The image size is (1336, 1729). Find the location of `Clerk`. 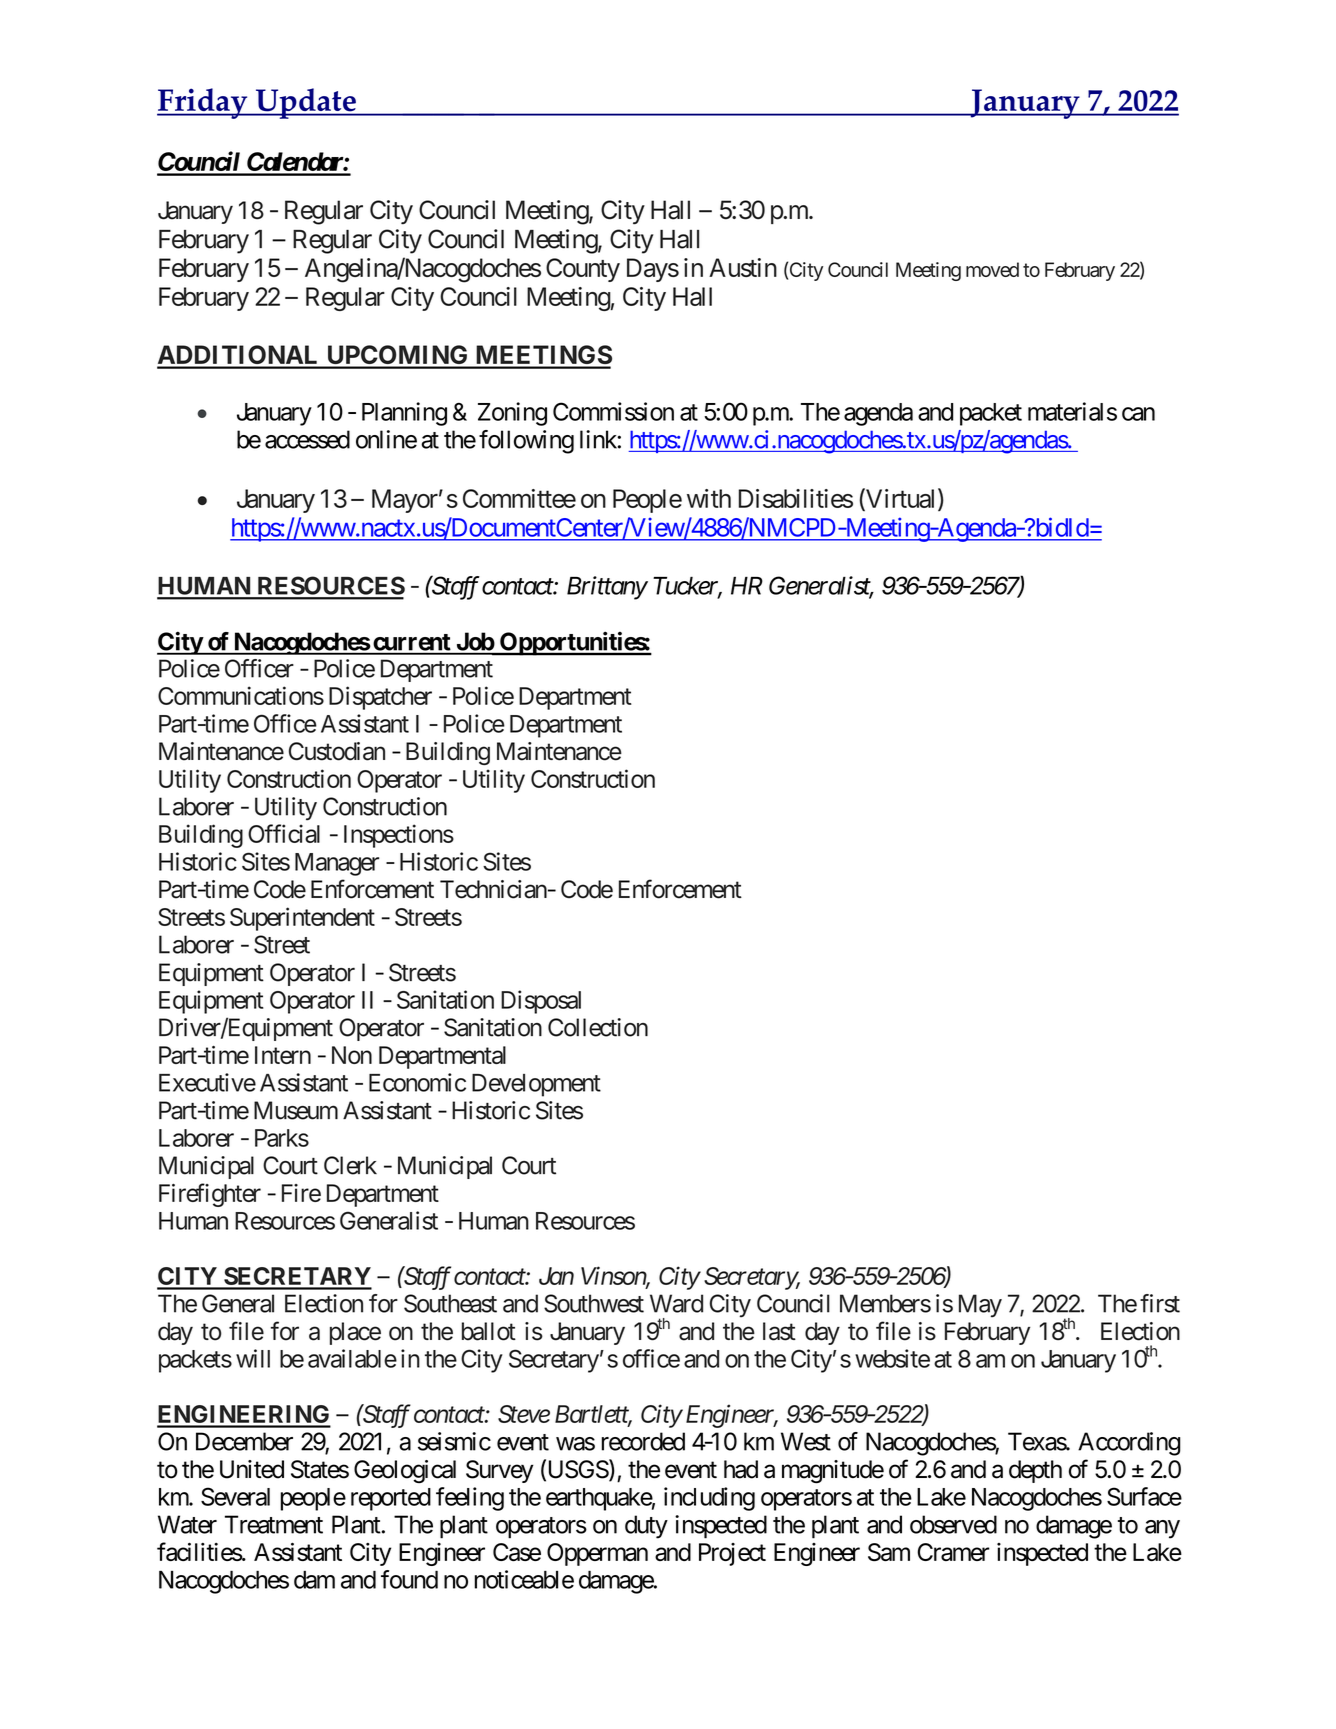

Clerk is located at coordinates (350, 1165).
